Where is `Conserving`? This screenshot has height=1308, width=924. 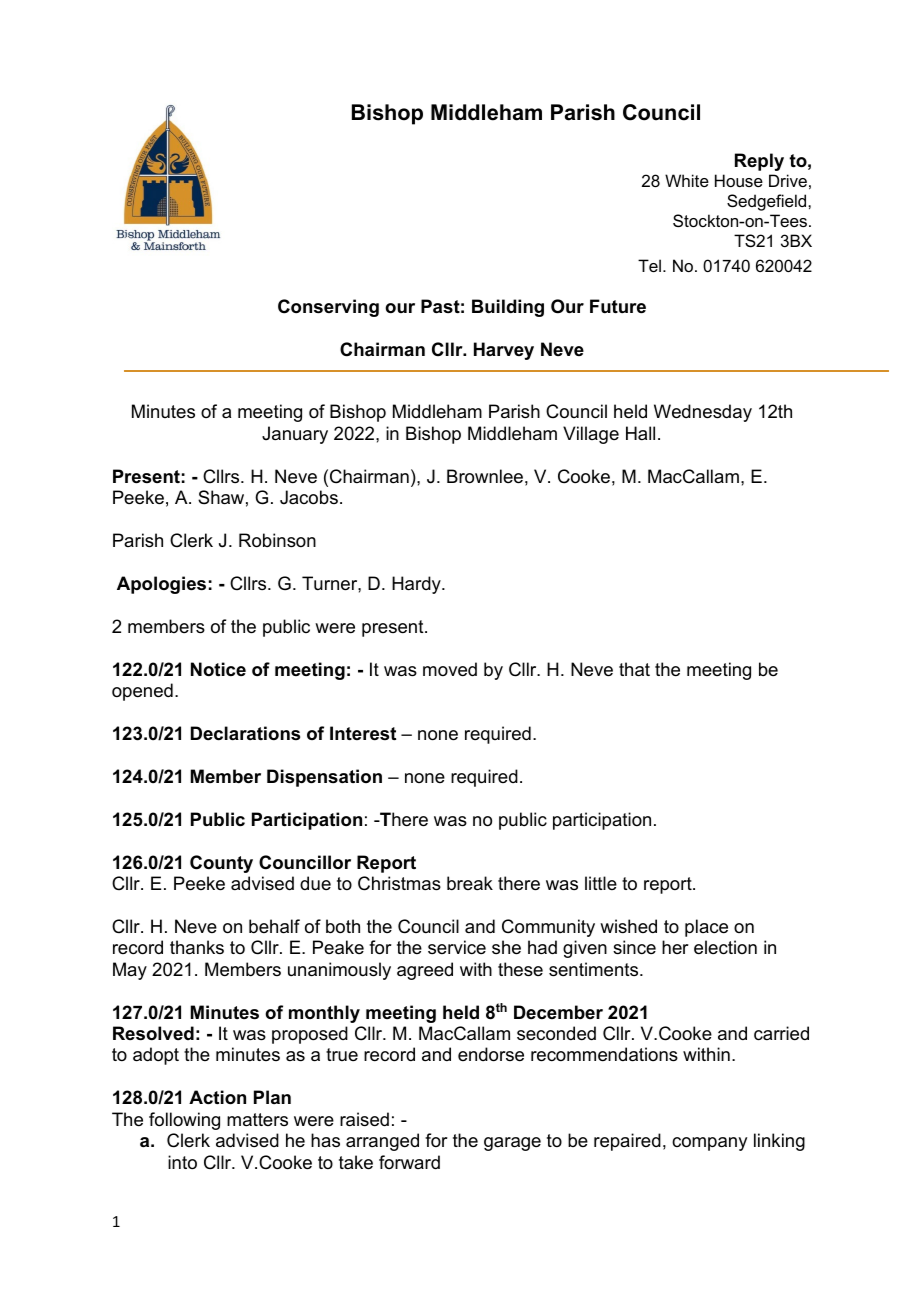
Conserving is located at coordinates (328, 308).
